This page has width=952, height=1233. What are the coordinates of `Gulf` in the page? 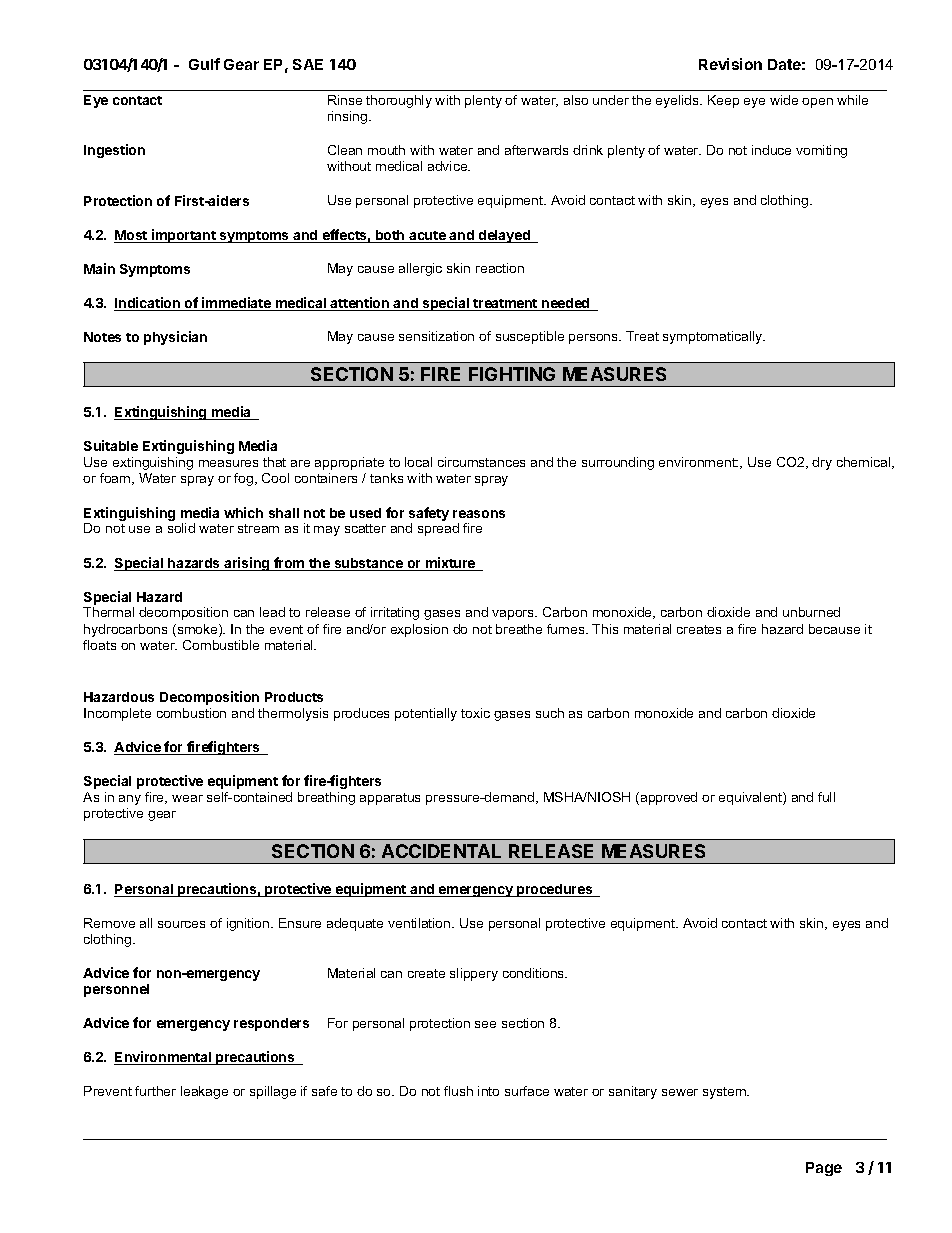 It's located at (204, 64).
